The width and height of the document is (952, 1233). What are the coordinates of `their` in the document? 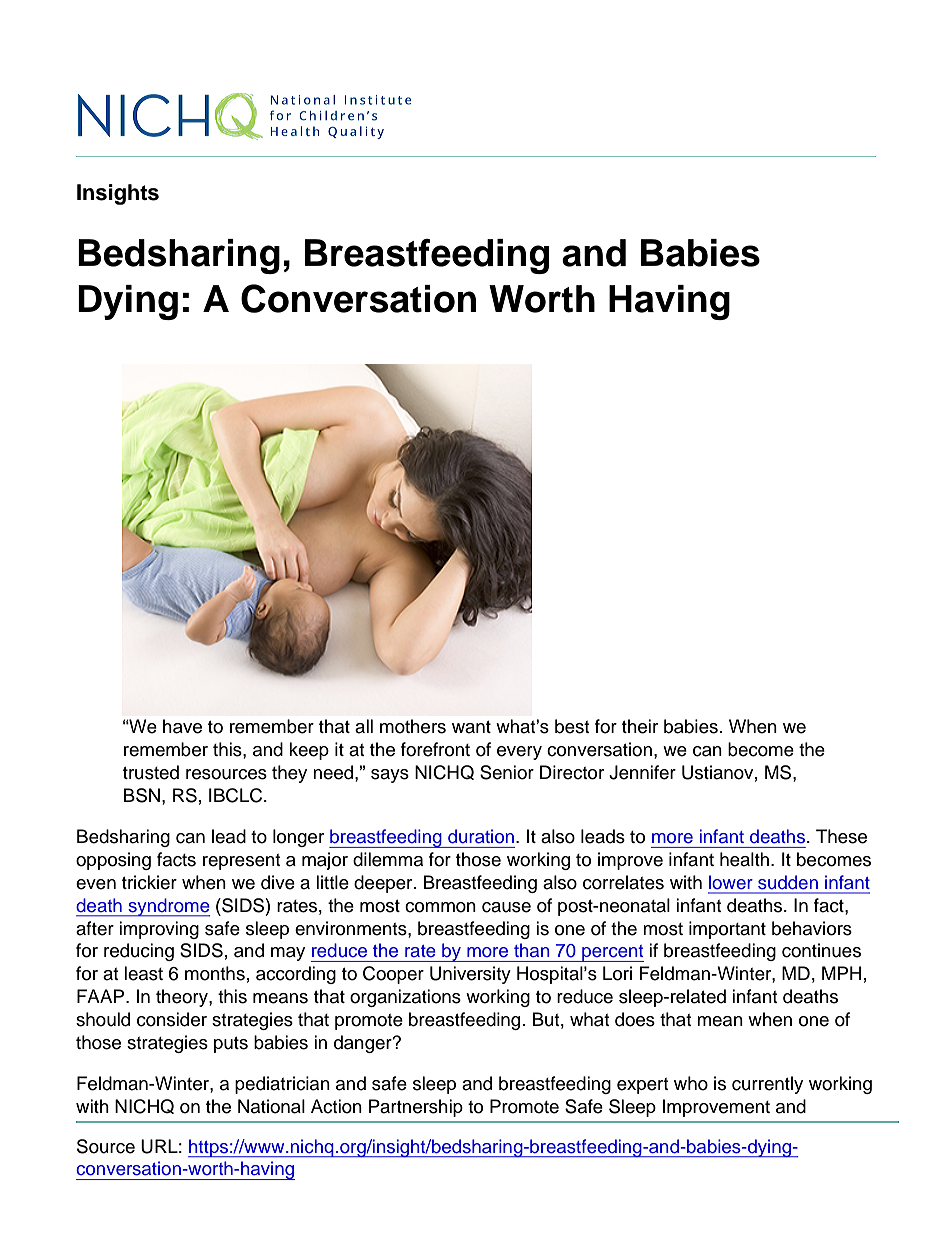 It's located at (640, 726).
